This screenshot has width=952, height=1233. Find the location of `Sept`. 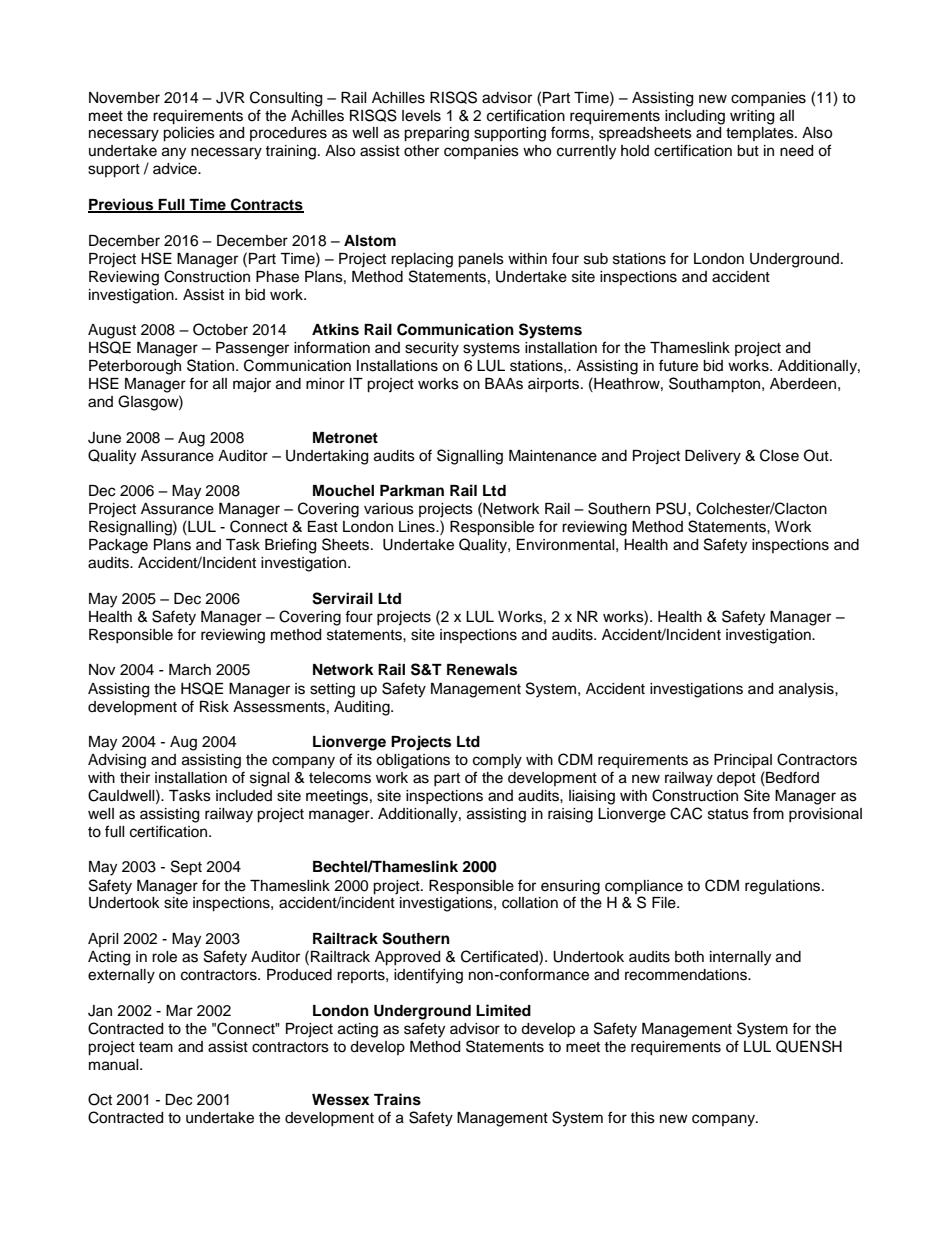

Sept is located at coordinates (186, 868).
